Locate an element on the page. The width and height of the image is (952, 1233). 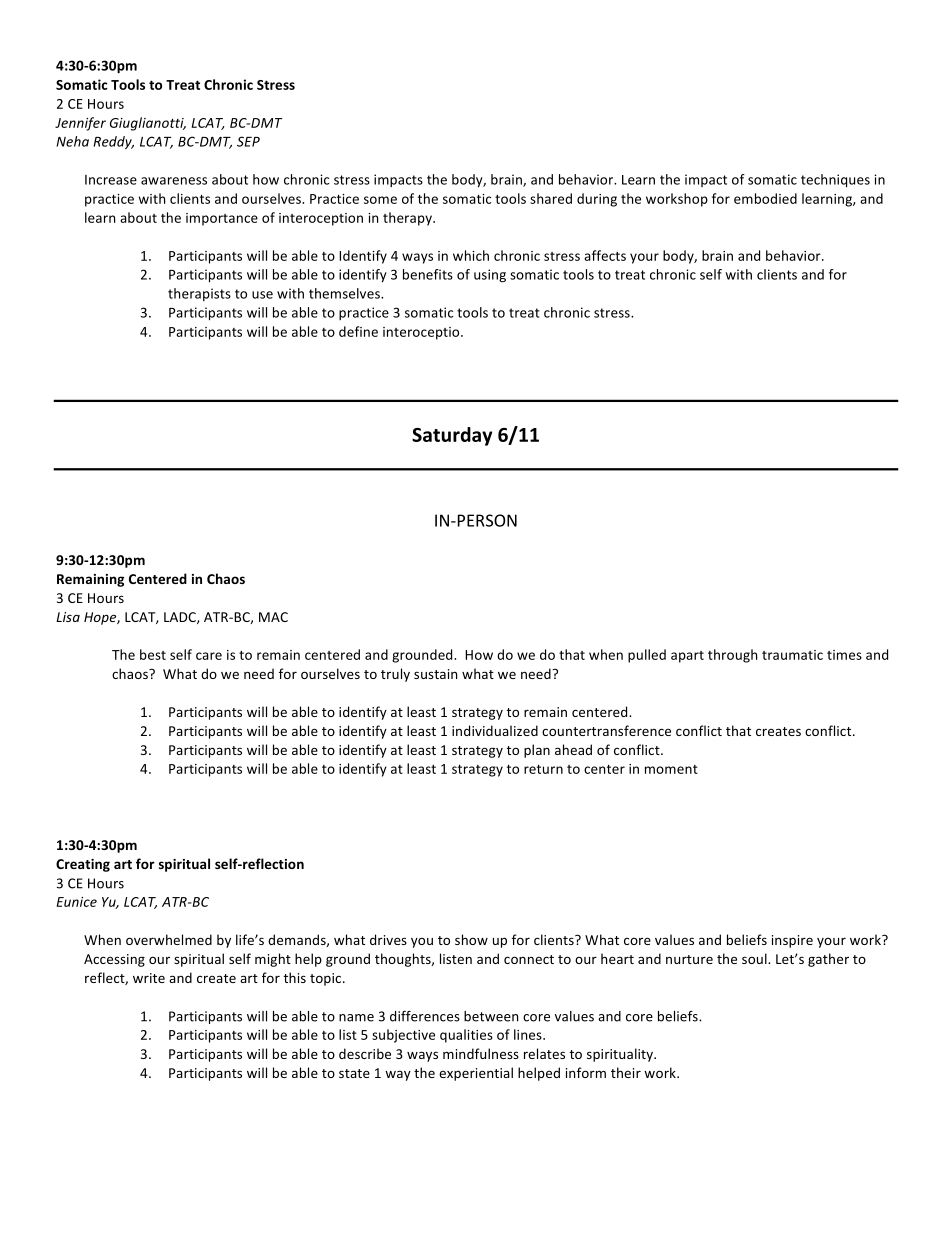
through is located at coordinates (732, 656).
